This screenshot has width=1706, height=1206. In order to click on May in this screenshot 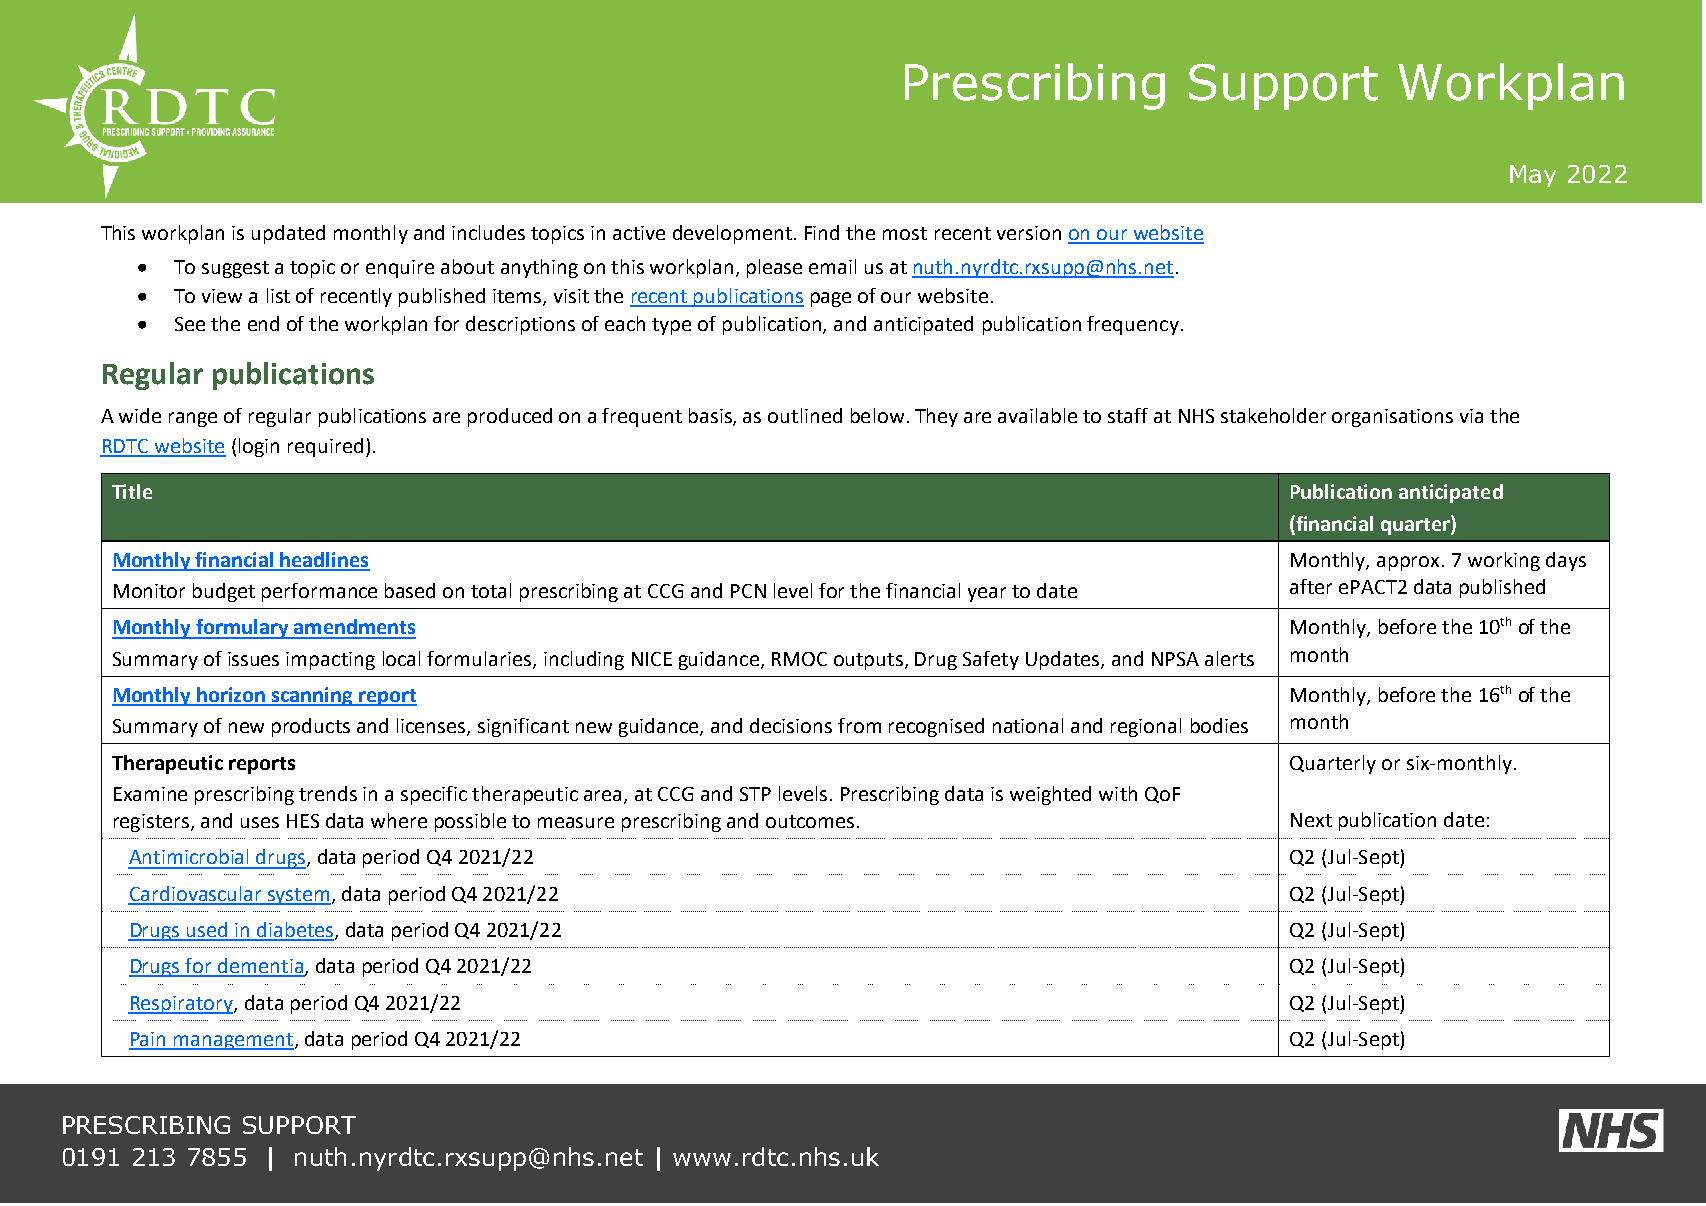, I will do `click(1533, 176)`.
